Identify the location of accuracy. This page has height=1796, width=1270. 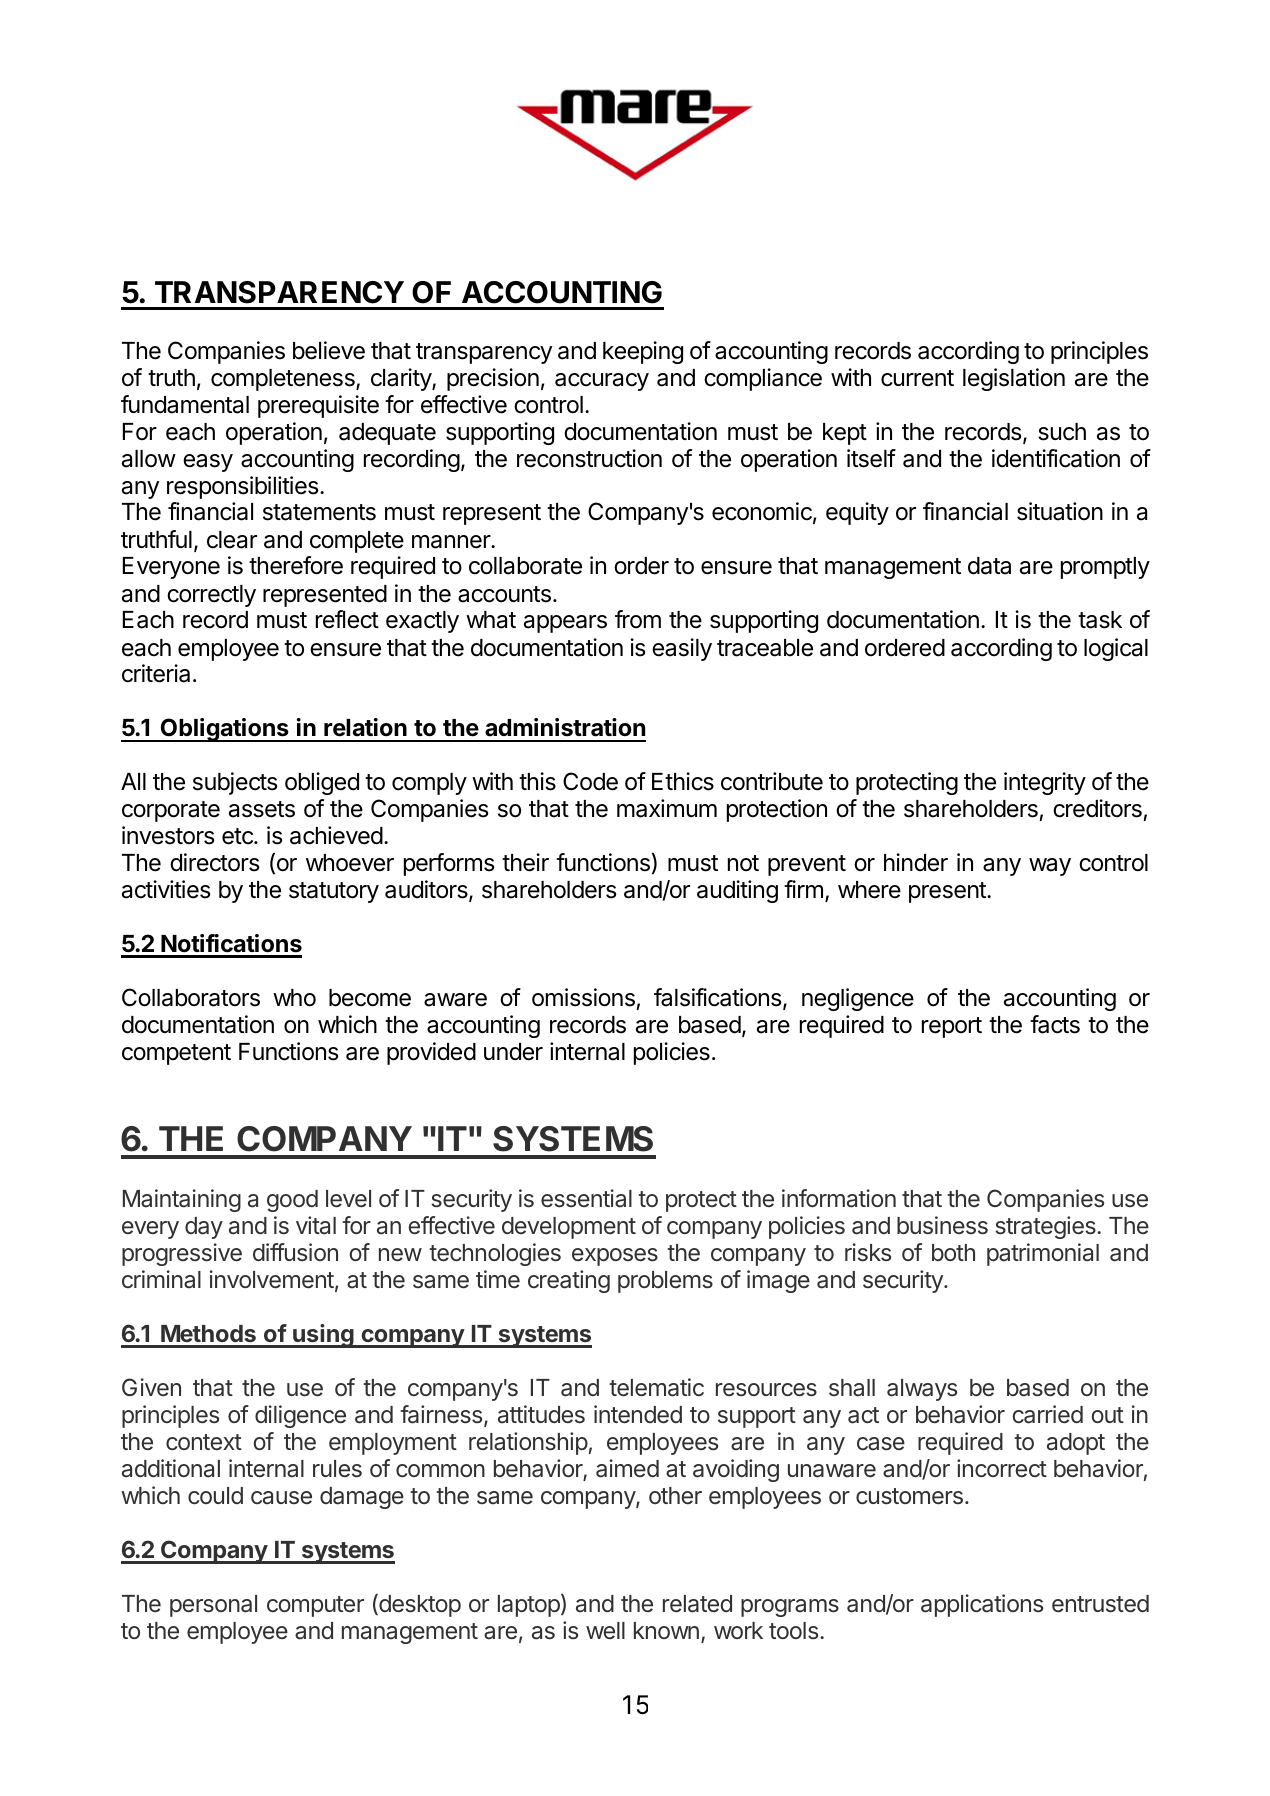
(602, 382).
